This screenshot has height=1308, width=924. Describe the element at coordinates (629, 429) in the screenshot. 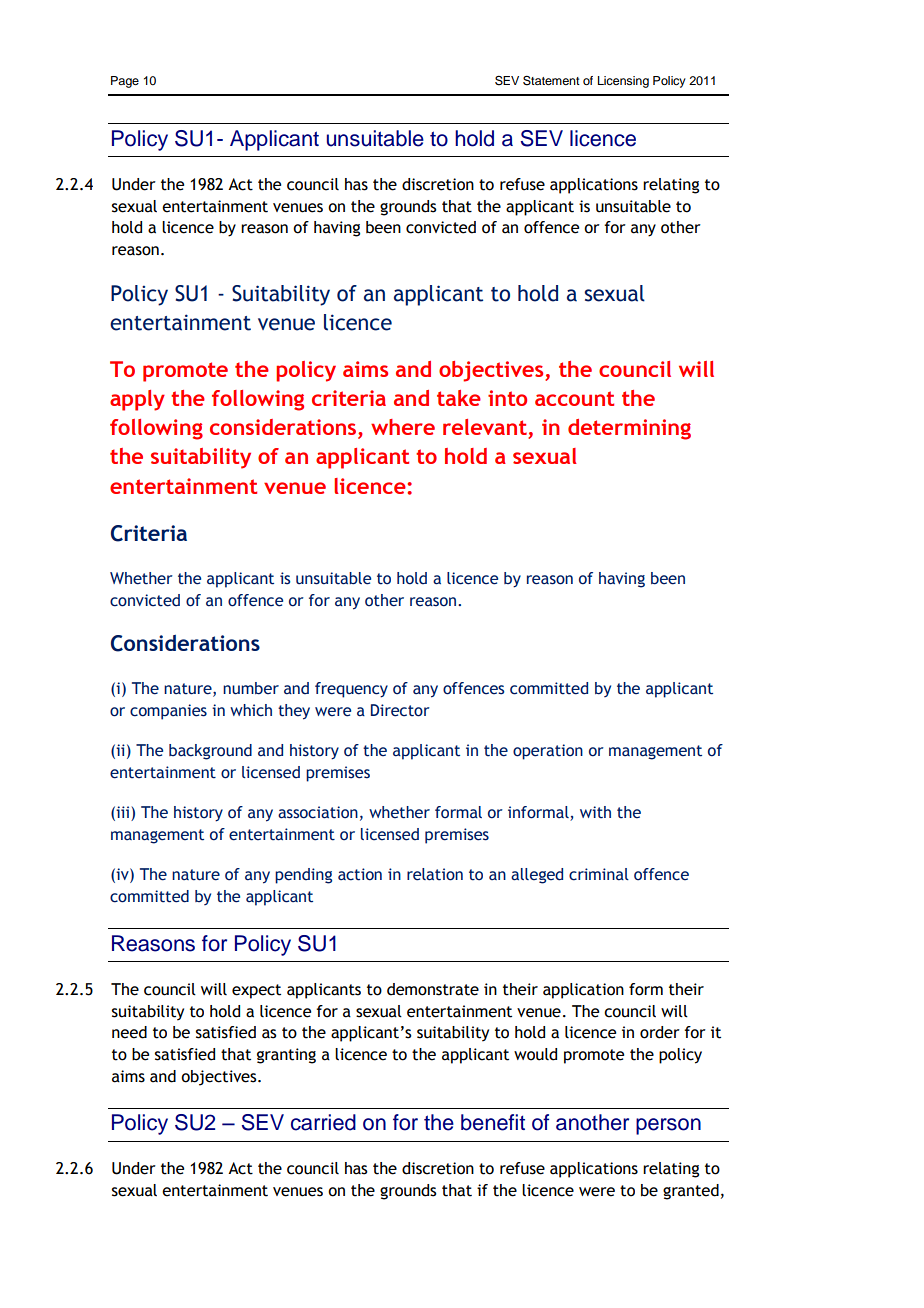

I see `determining` at that location.
